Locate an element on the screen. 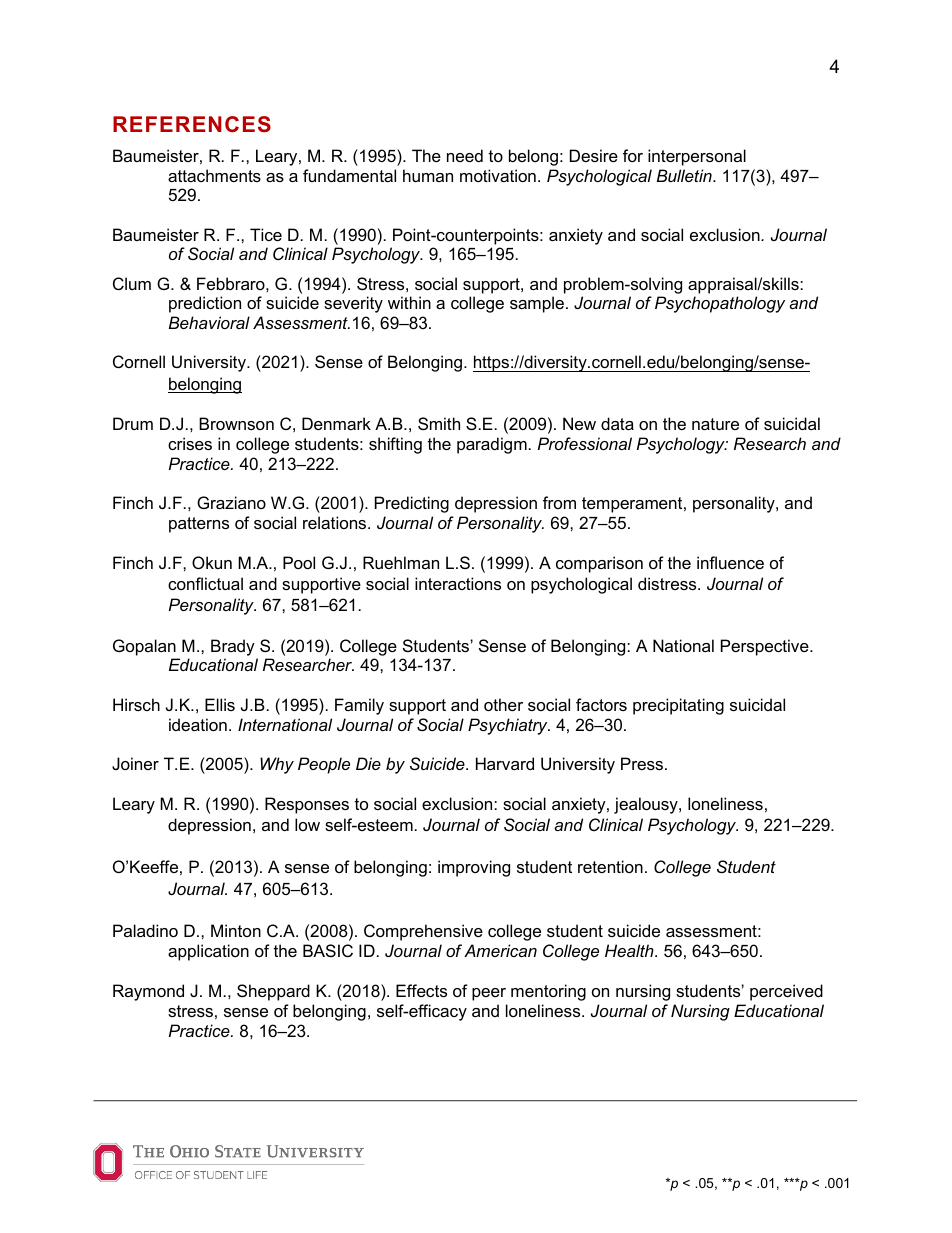 The height and width of the screenshot is (1233, 952). interactions is located at coordinates (458, 583).
